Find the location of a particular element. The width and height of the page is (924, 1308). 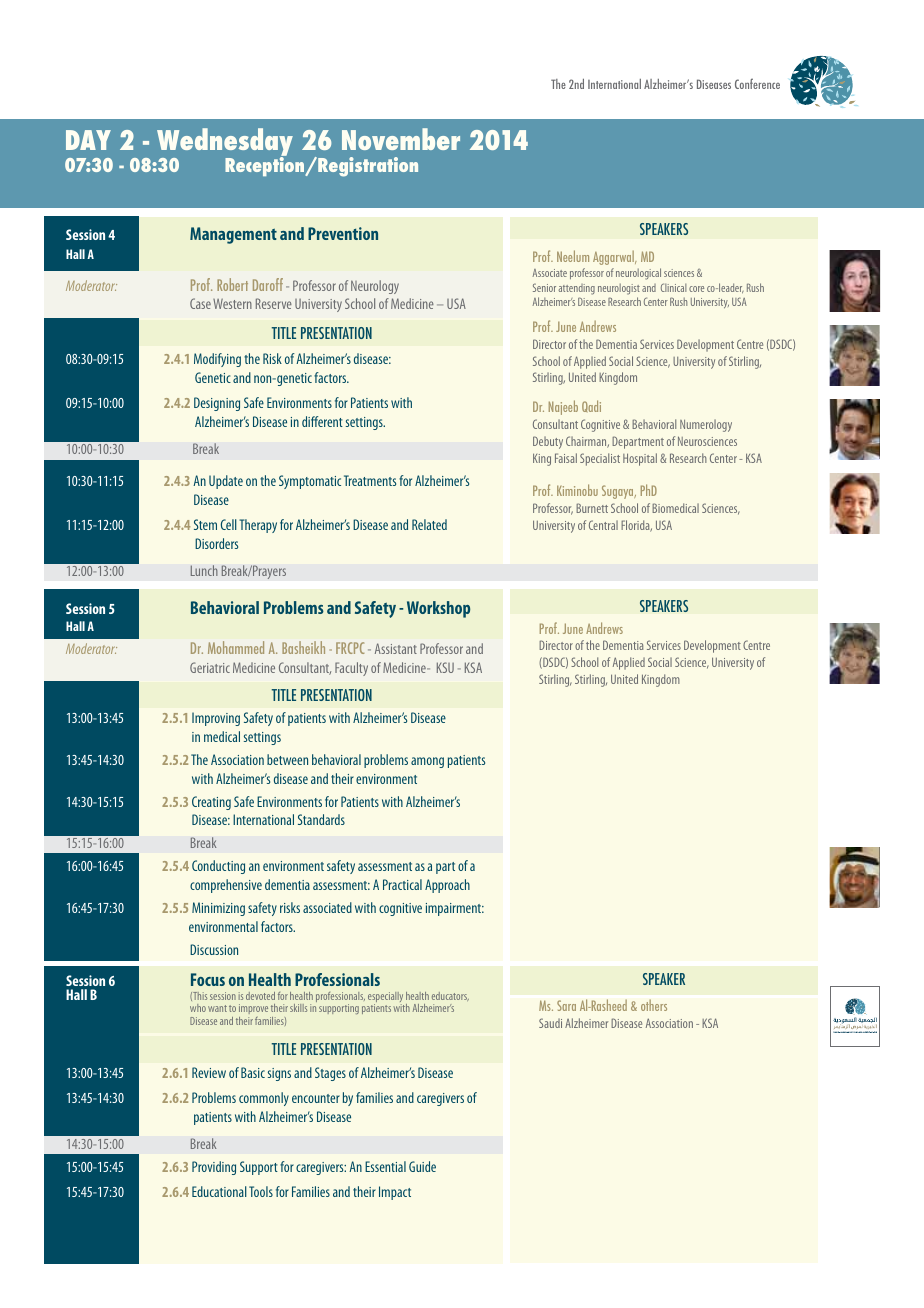

Conference is located at coordinates (757, 83).
